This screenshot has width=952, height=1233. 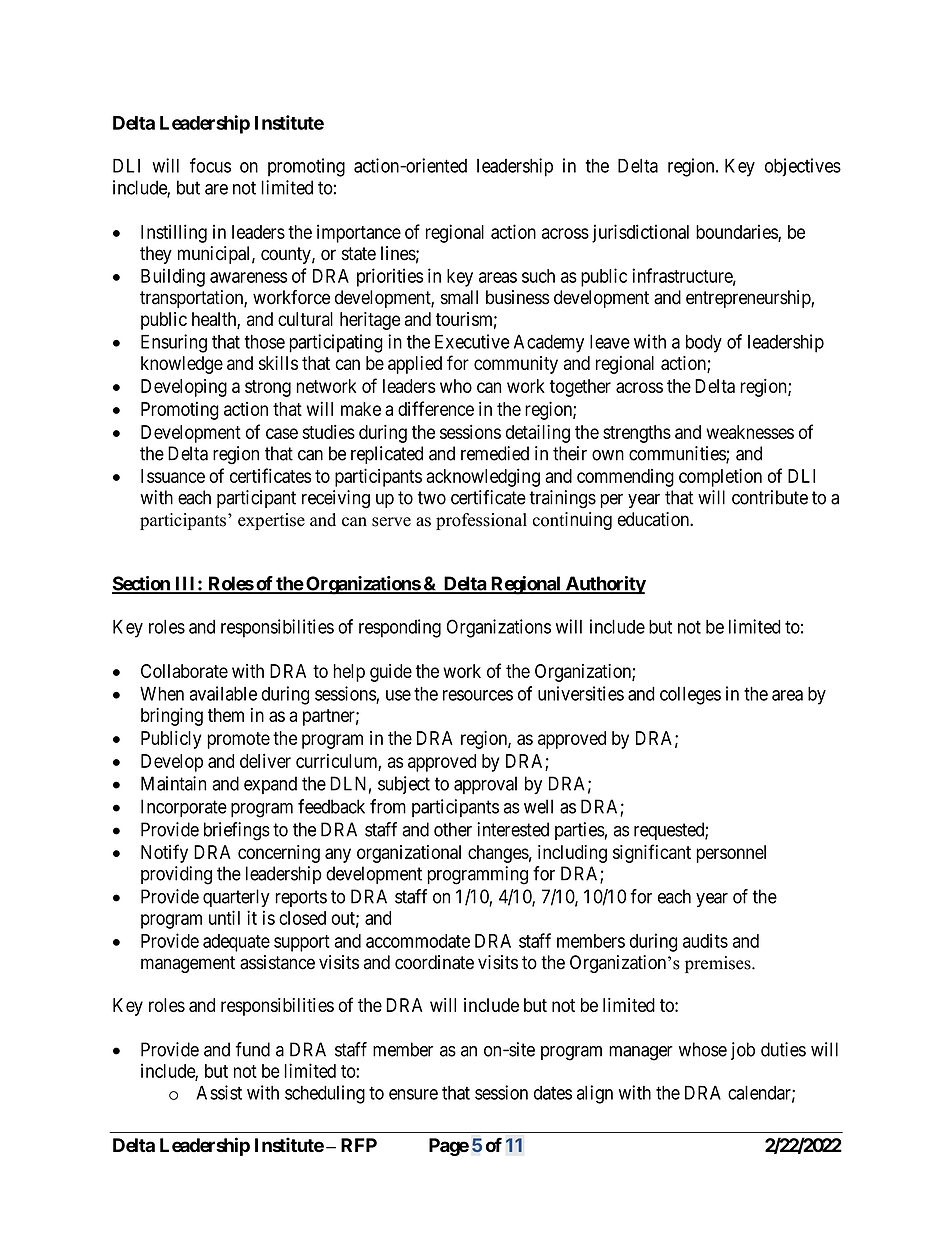 What do you see at coordinates (478, 695) in the screenshot?
I see `resources` at bounding box center [478, 695].
